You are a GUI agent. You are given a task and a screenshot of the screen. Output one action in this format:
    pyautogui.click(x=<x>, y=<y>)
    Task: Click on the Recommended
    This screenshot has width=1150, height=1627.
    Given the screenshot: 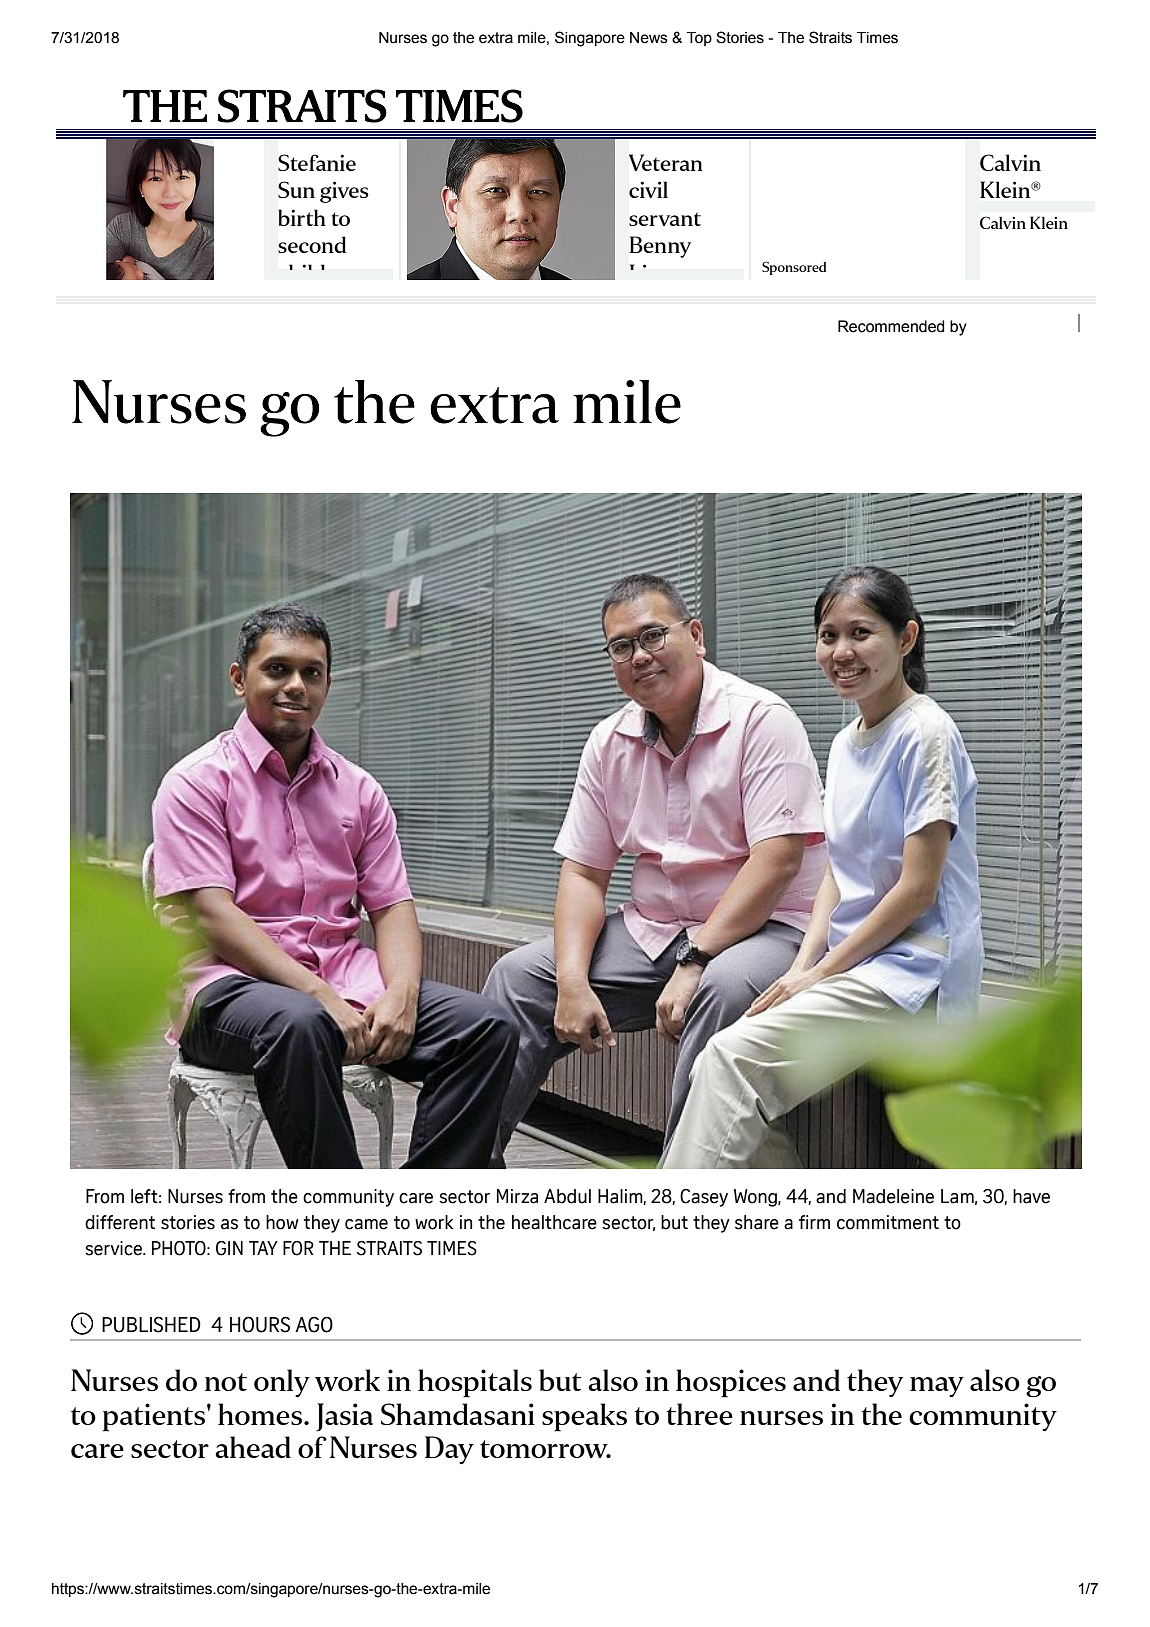 What is the action you would take?
    pyautogui.click(x=891, y=326)
